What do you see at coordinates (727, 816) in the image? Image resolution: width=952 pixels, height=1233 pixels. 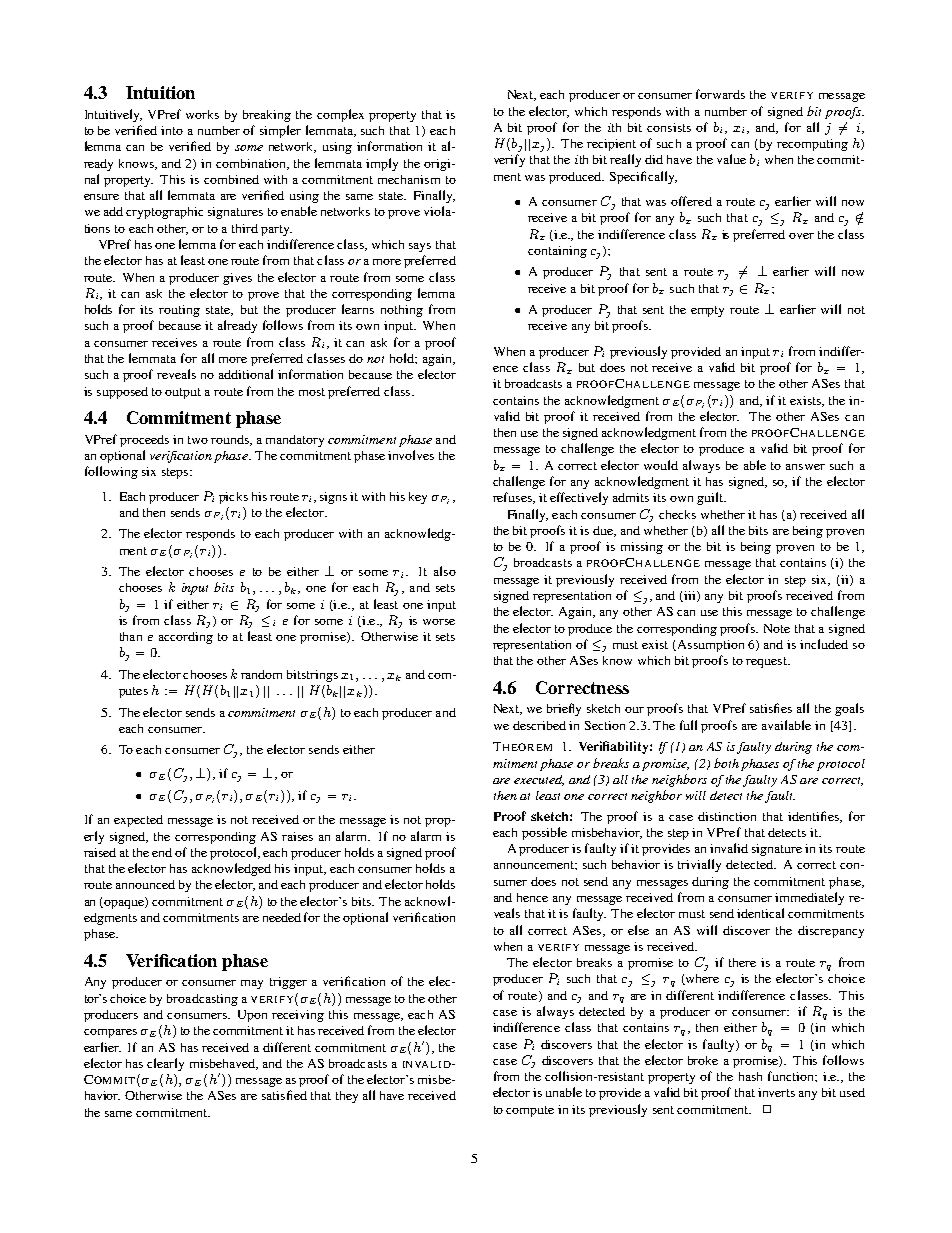 I see `distinction` at bounding box center [727, 816].
